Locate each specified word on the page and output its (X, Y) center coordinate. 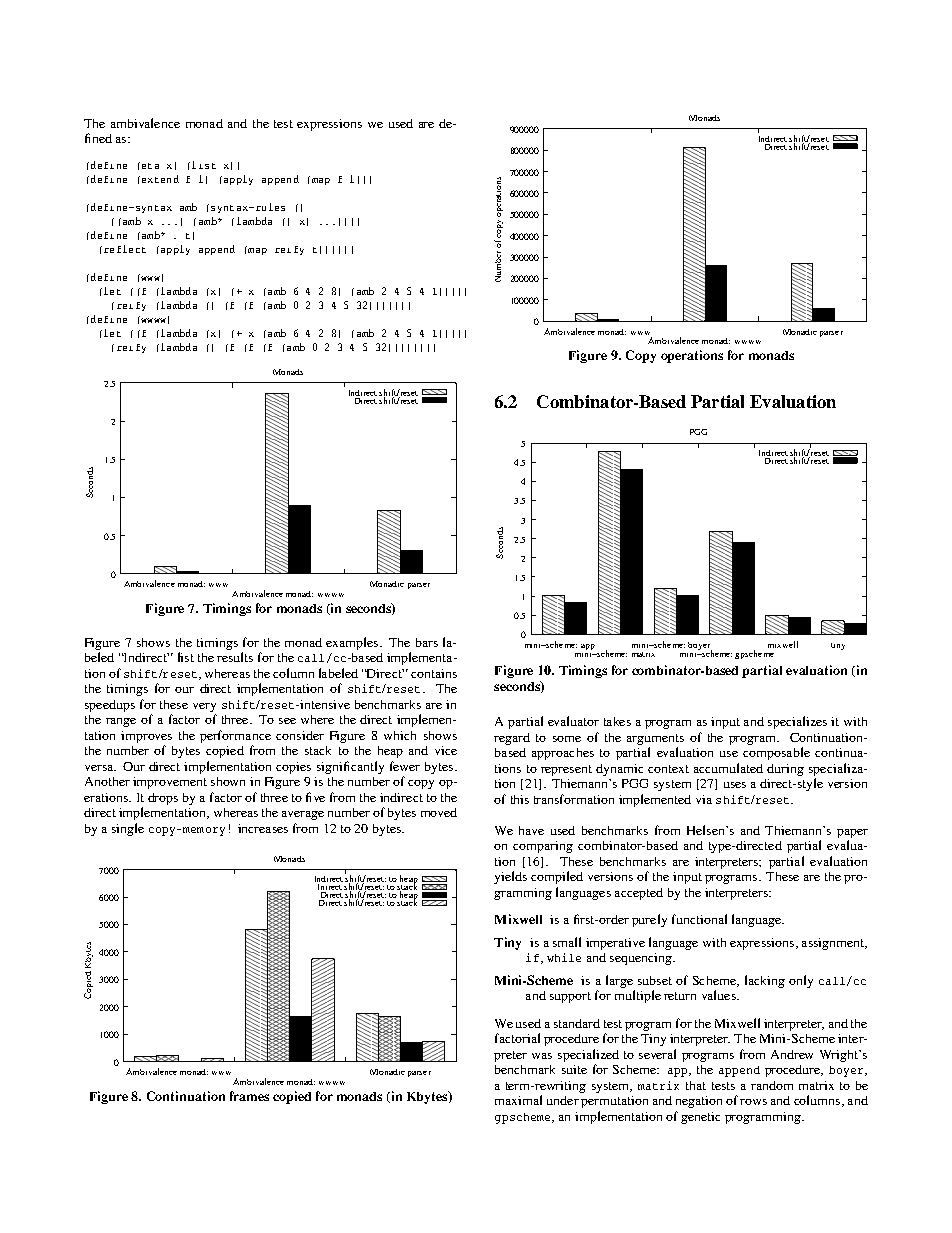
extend (159, 179)
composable (776, 753)
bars (427, 642)
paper (852, 833)
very (204, 707)
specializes (797, 722)
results (235, 657)
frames (249, 1096)
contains (434, 673)
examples (353, 643)
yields (510, 877)
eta (149, 165)
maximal (518, 1100)
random (772, 1085)
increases (263, 828)
